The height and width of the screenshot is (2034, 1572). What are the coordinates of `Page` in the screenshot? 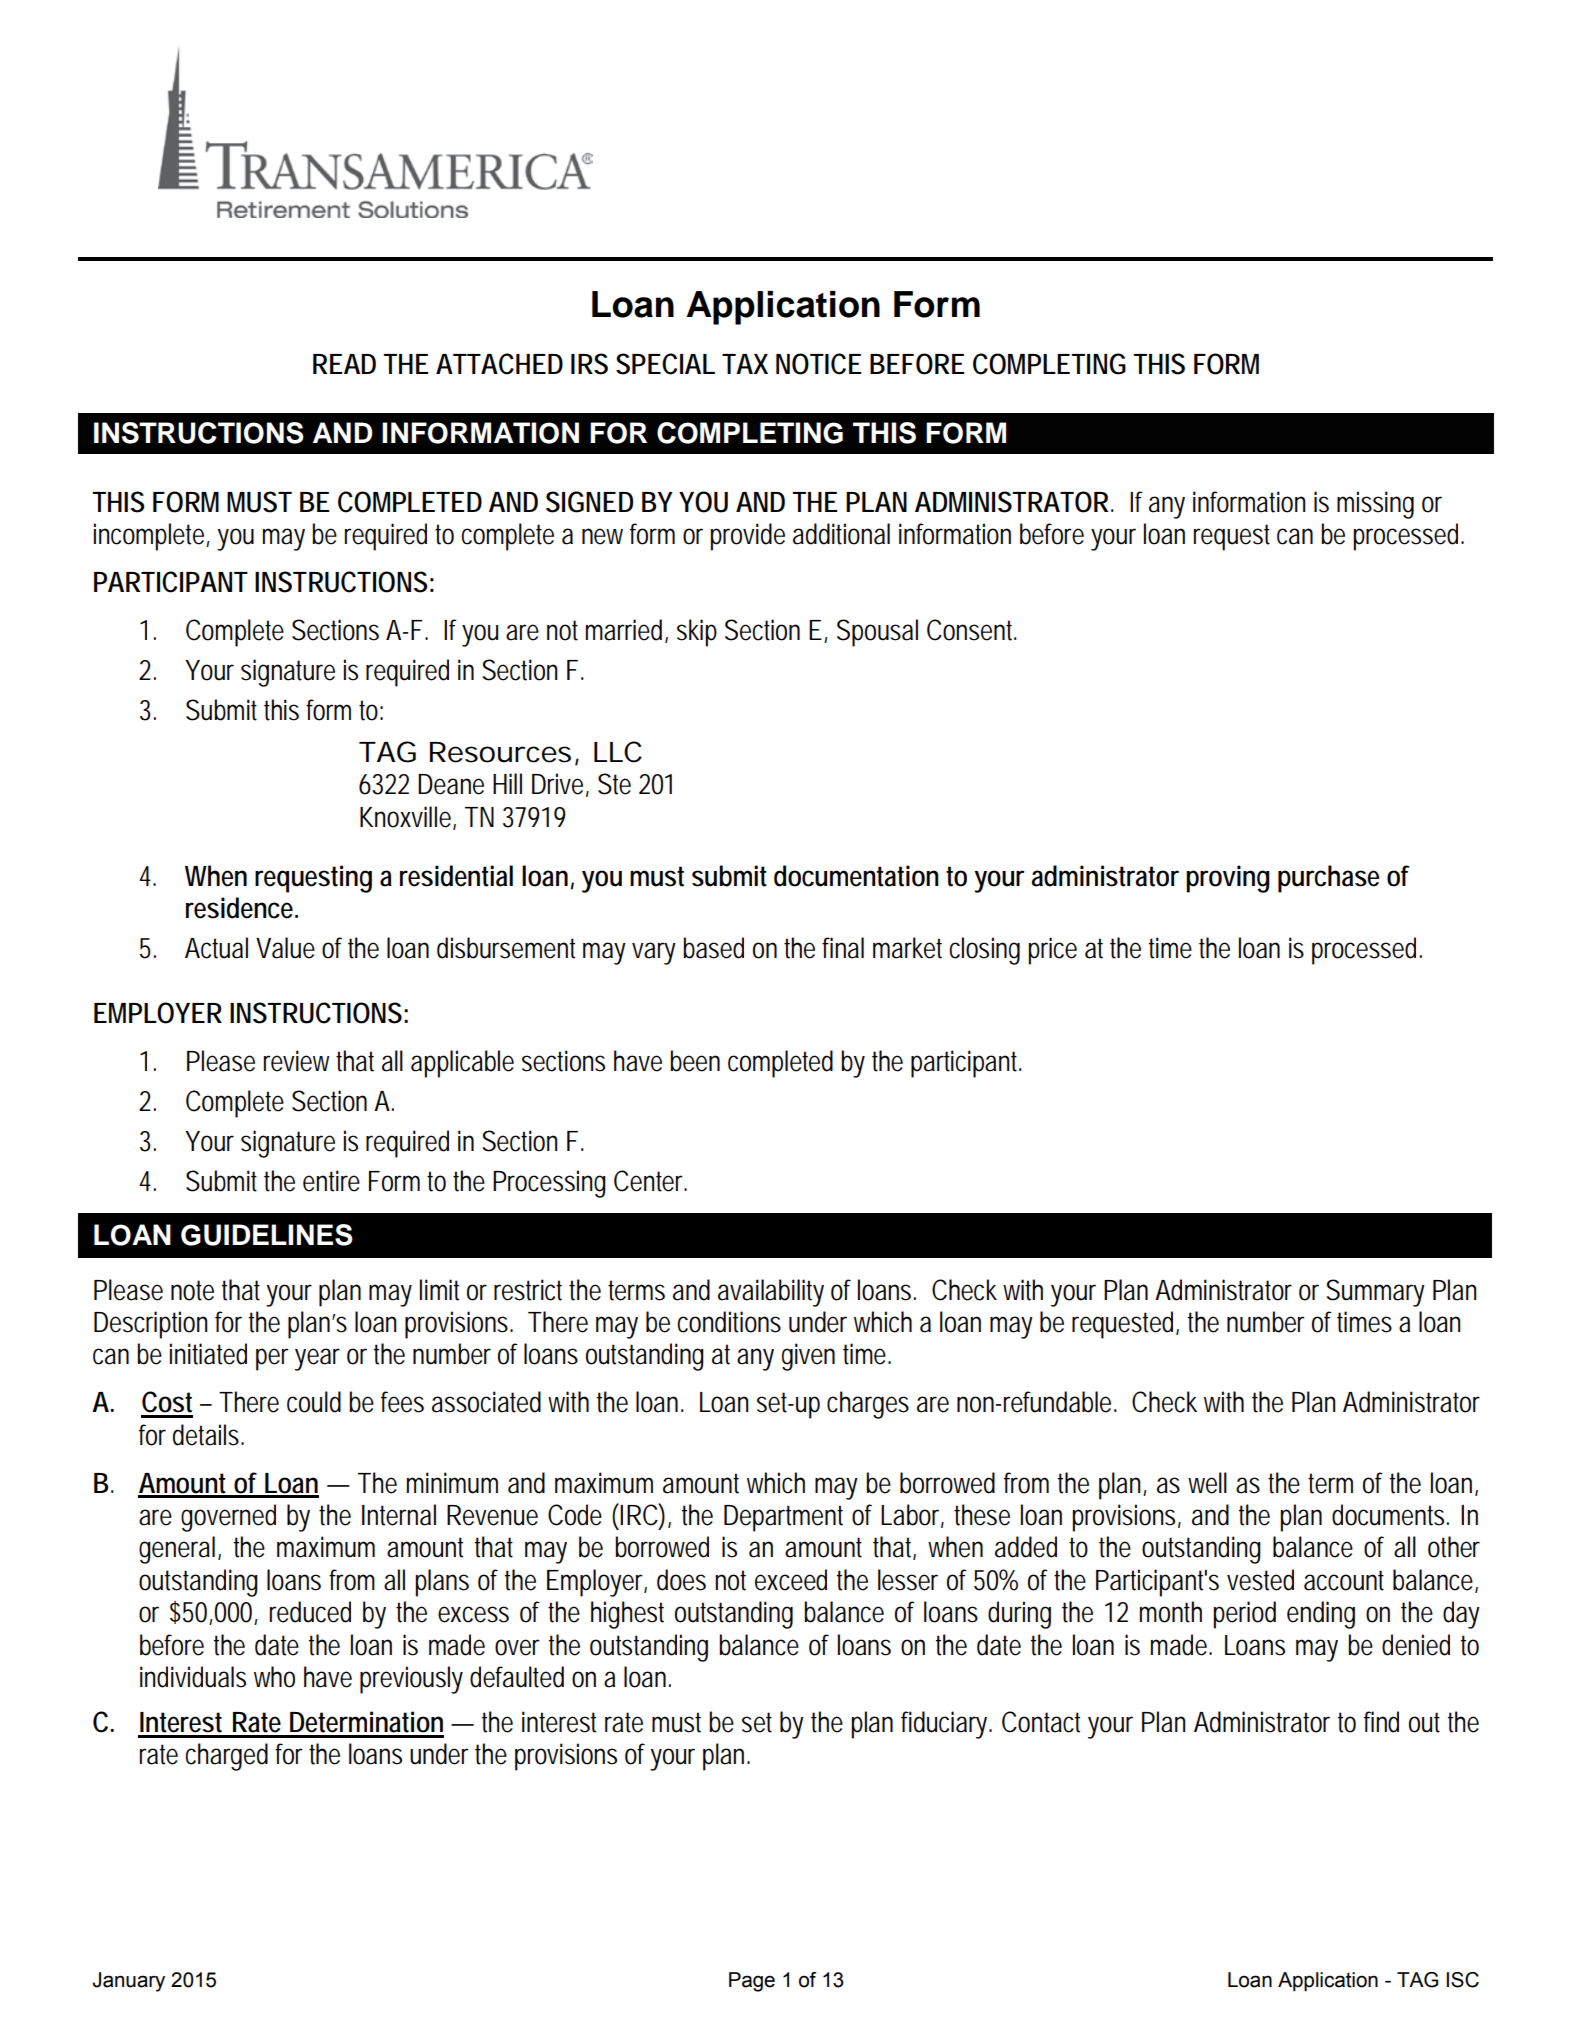 It's located at (752, 1982).
